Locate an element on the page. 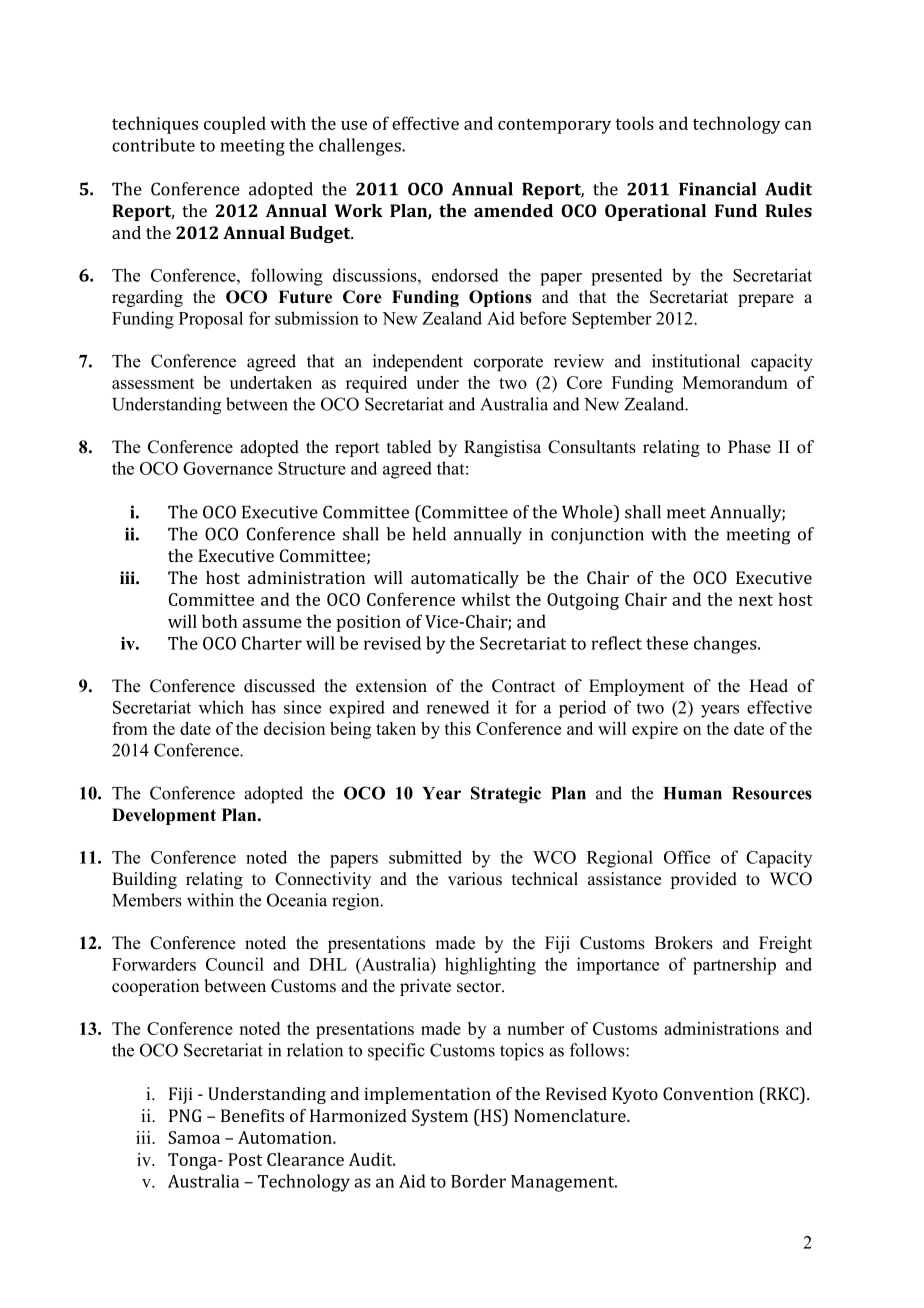  changes is located at coordinates (726, 645).
